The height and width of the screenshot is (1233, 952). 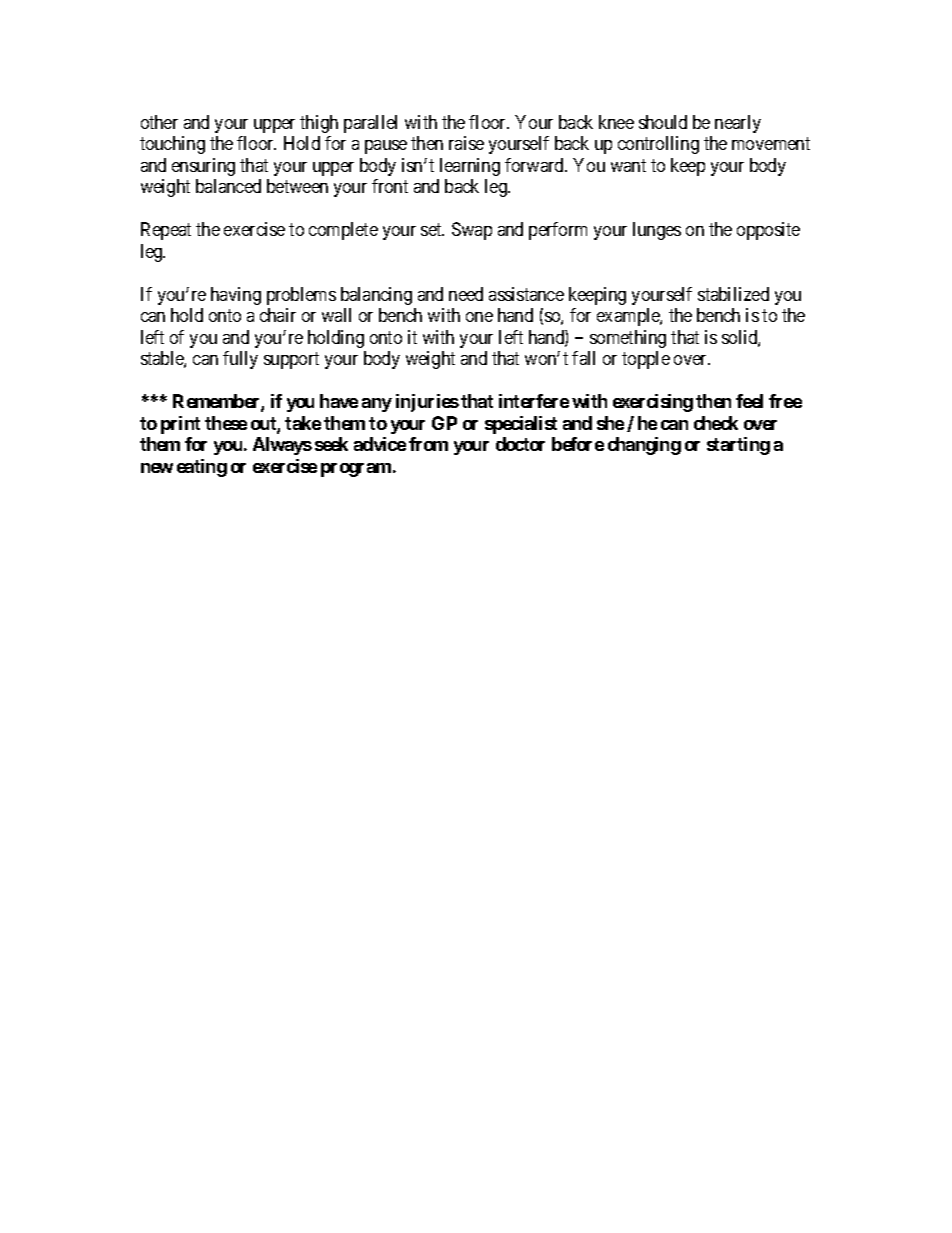 I want to click on raise, so click(x=466, y=143).
